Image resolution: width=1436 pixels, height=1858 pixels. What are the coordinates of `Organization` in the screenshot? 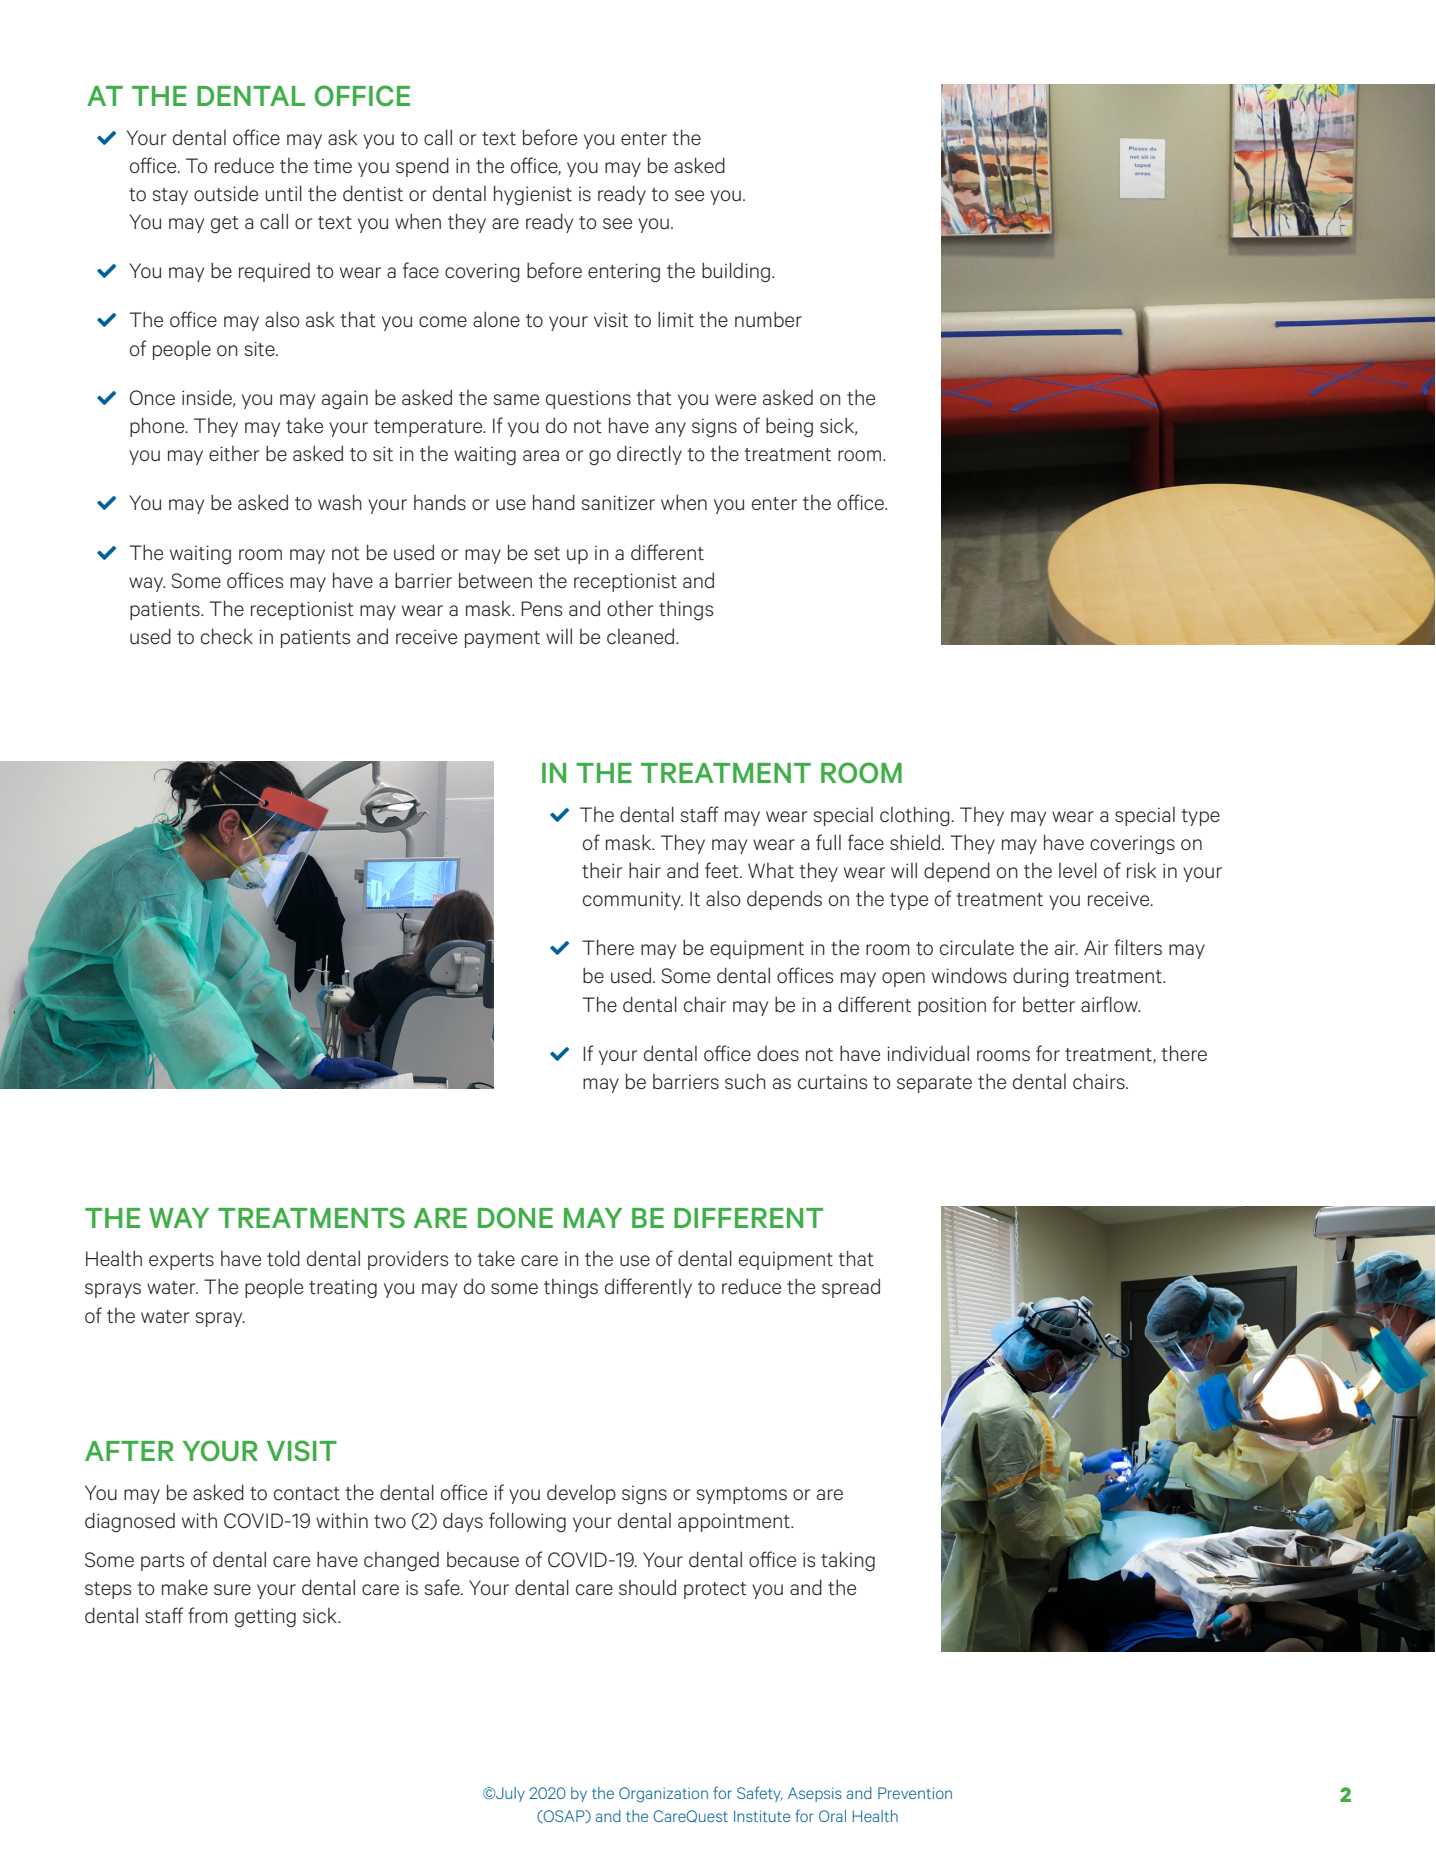 It's located at (663, 1795).
